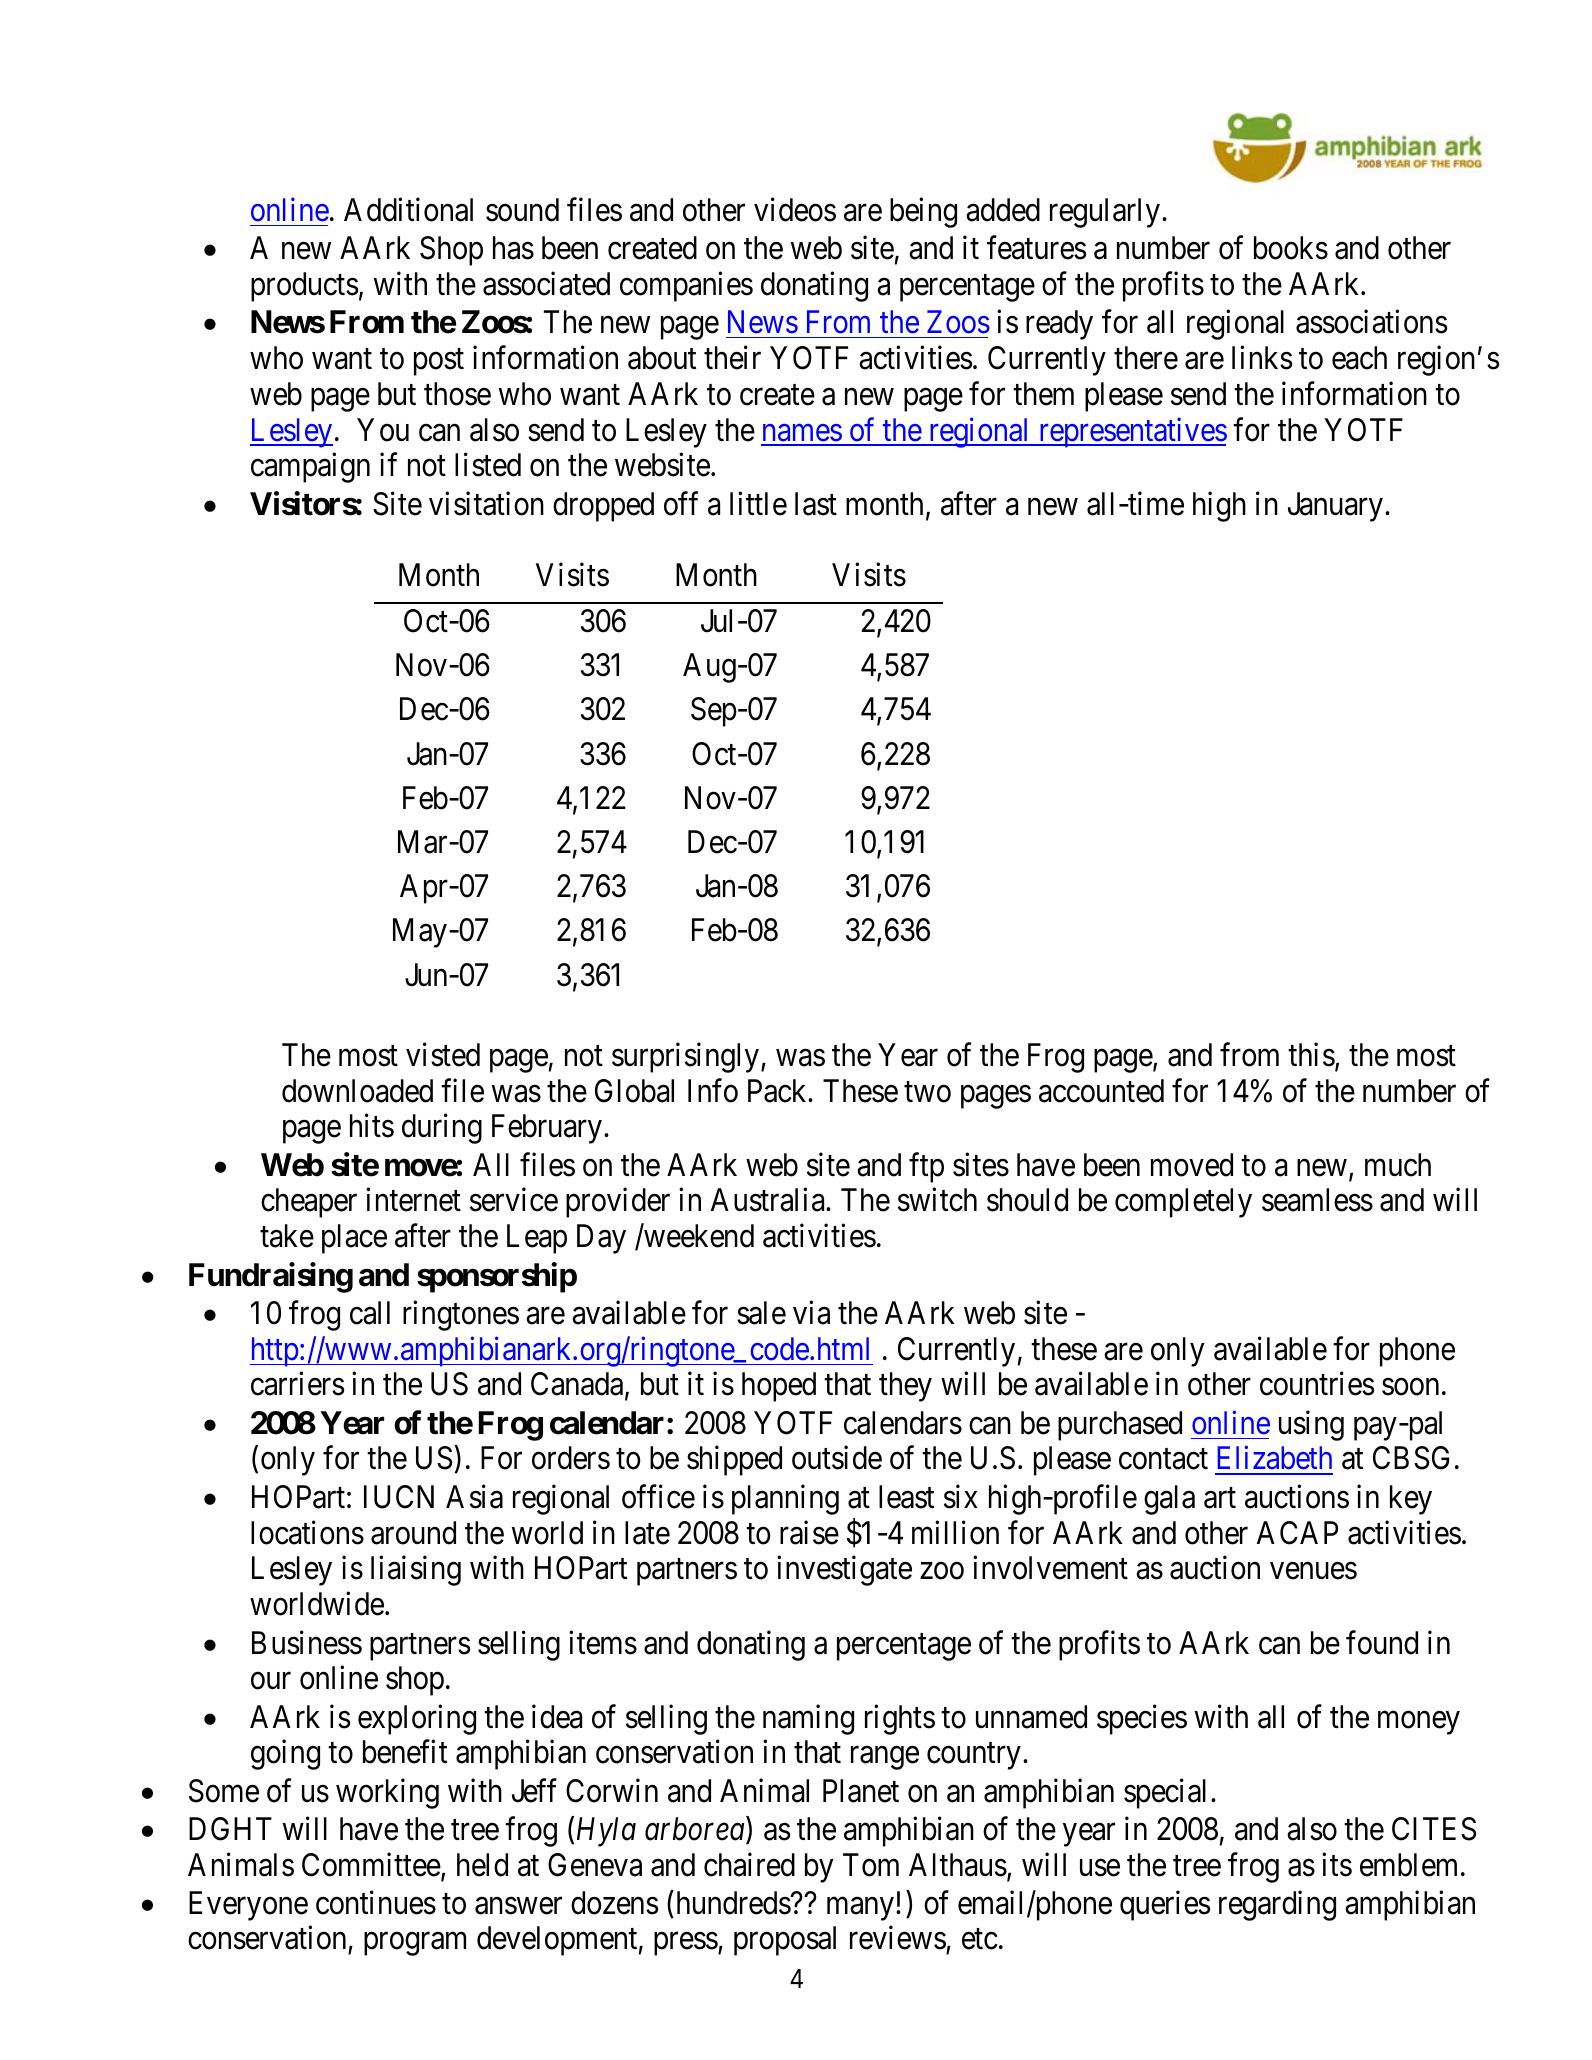  What do you see at coordinates (304, 287) in the screenshot?
I see `products` at bounding box center [304, 287].
